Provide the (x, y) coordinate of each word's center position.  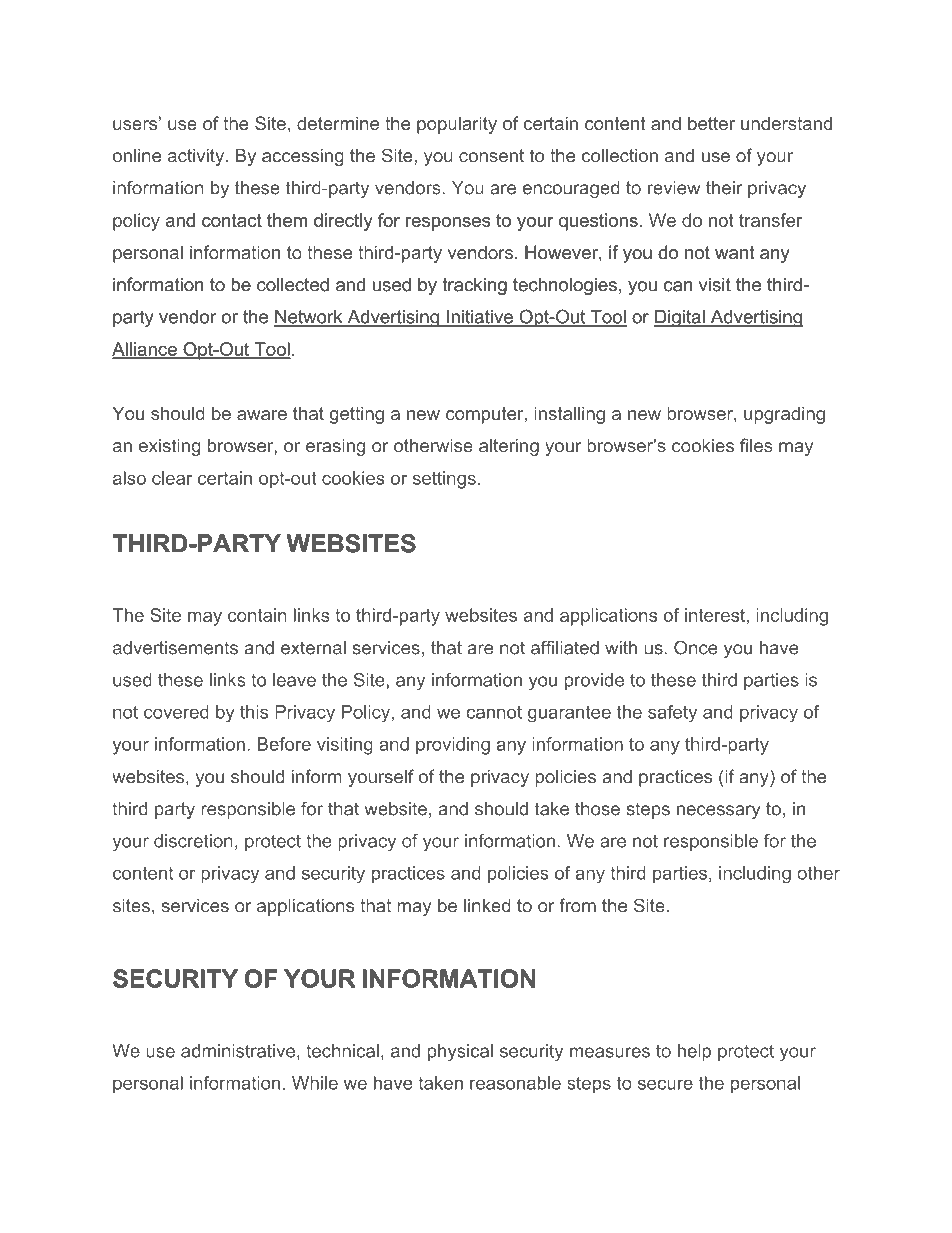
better (711, 123)
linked (487, 906)
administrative (239, 1052)
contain (257, 615)
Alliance (145, 350)
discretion (193, 841)
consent (491, 156)
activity (197, 157)
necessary (718, 812)
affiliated (565, 647)
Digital (680, 318)
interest (715, 615)
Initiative (480, 318)
